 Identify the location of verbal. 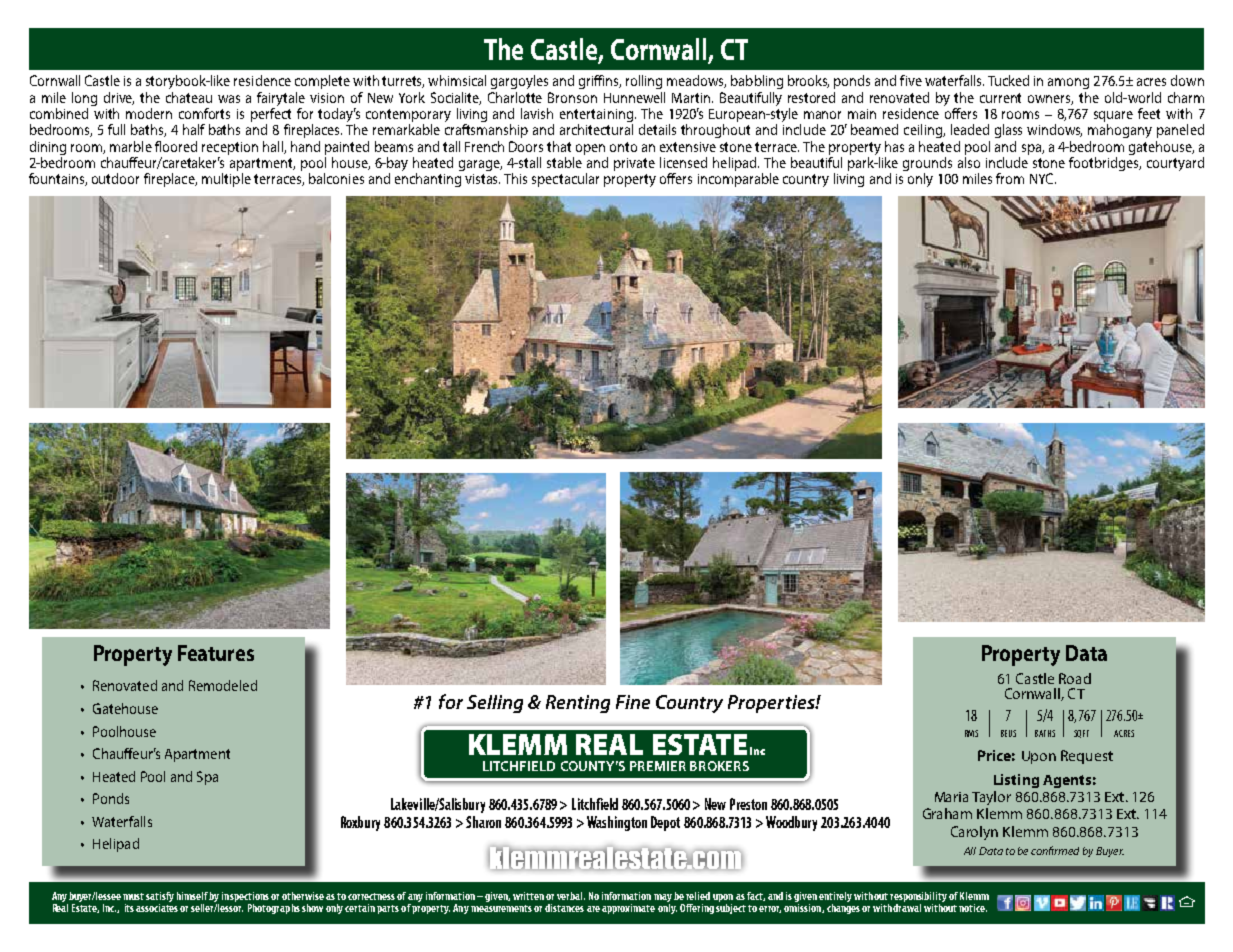
(571, 896).
